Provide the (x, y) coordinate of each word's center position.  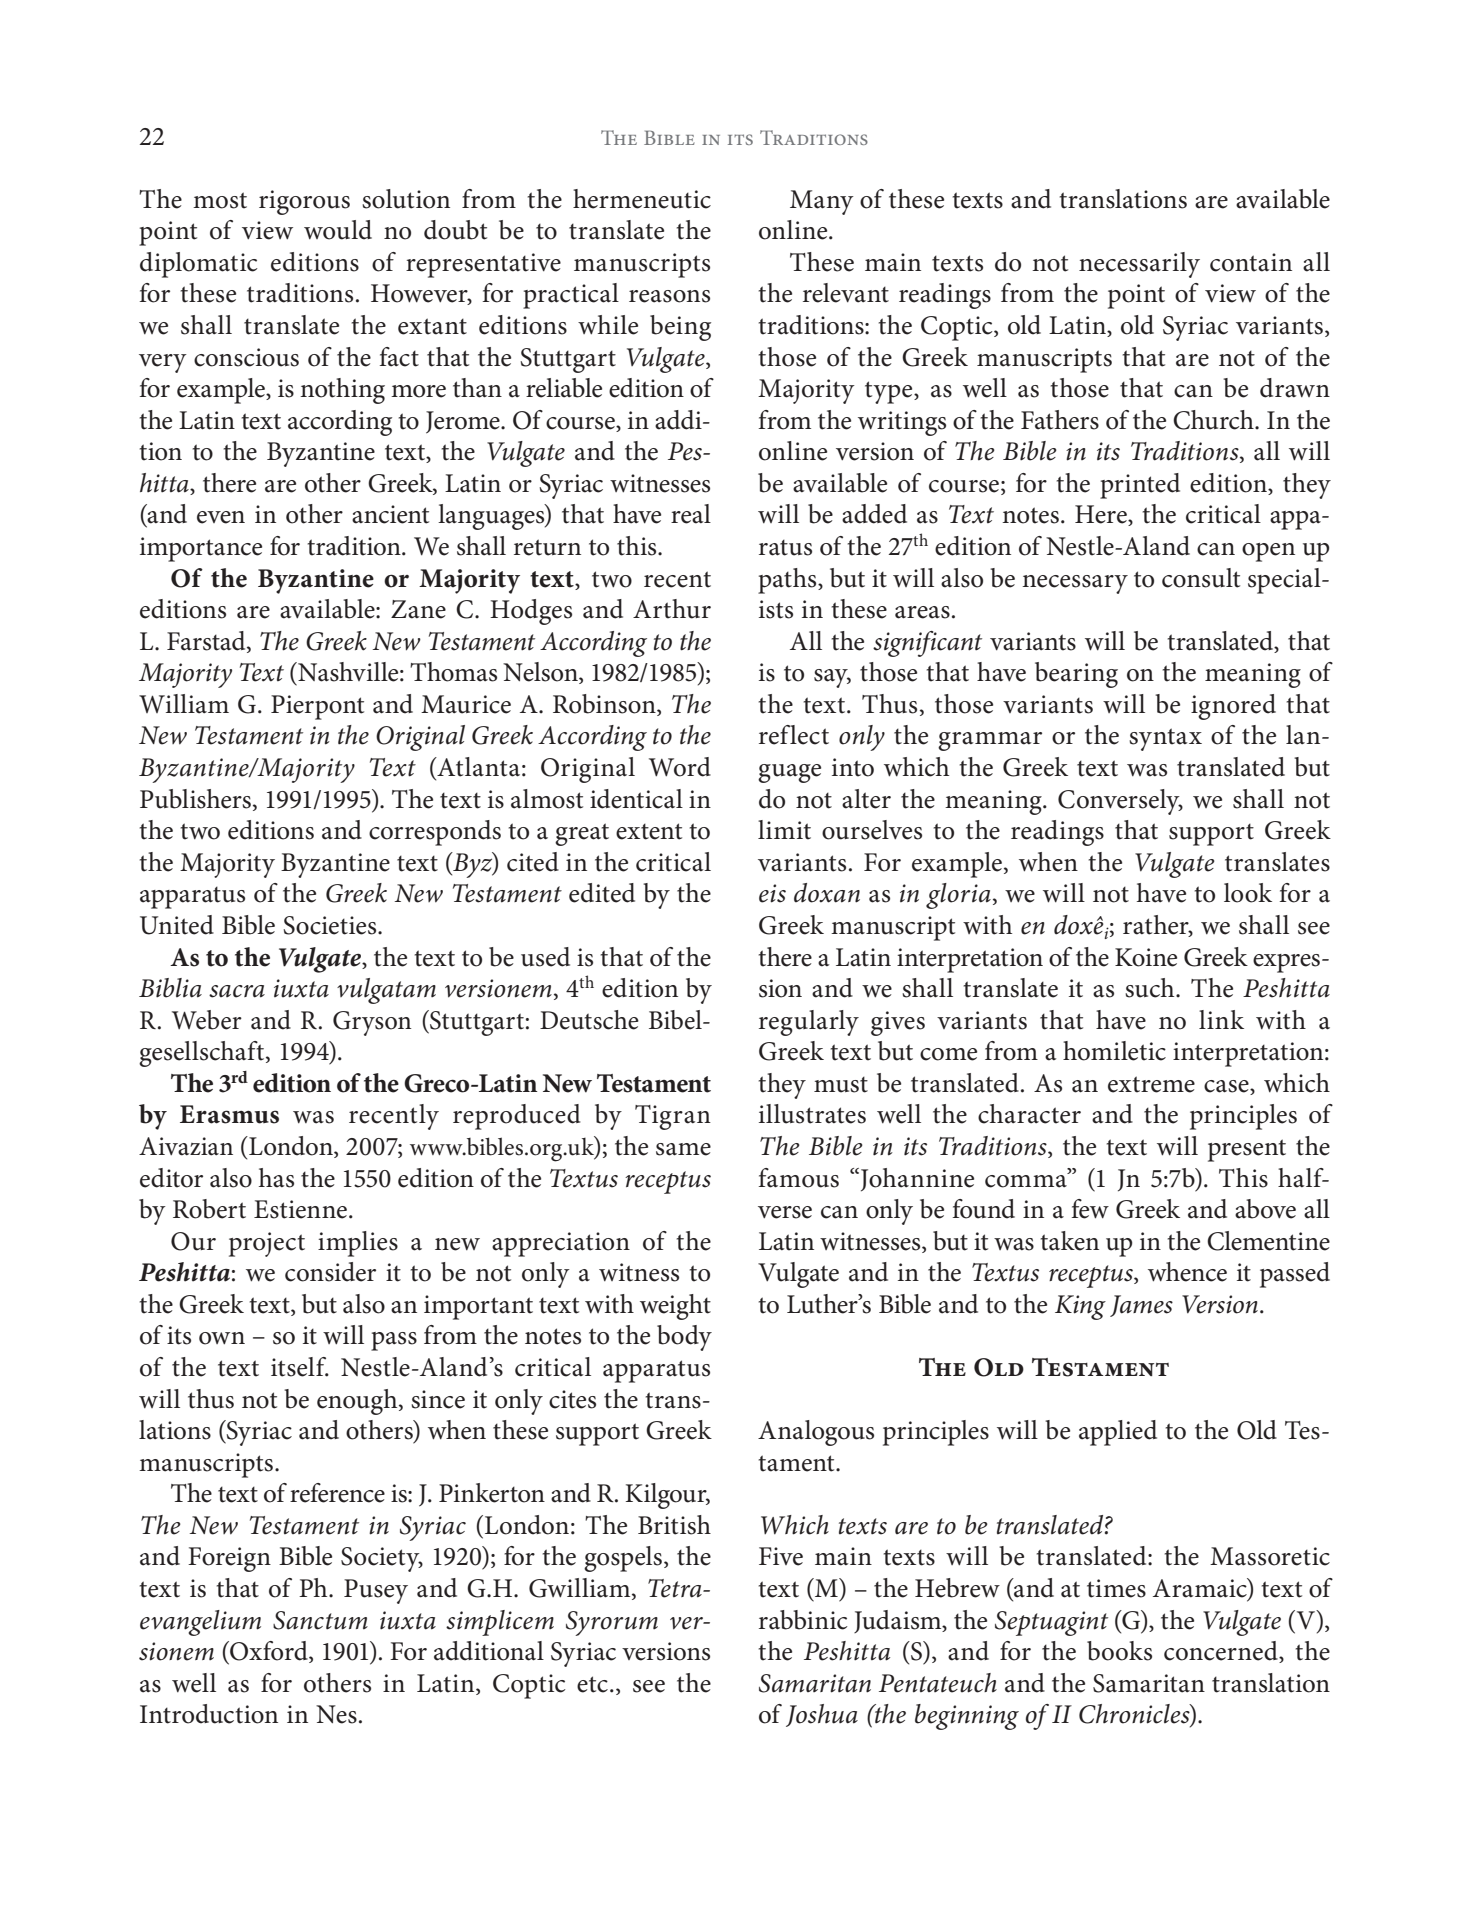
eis (772, 893)
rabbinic (803, 1620)
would (338, 230)
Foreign (229, 1559)
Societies (331, 925)
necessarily (1139, 265)
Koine (1146, 957)
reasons (669, 296)
